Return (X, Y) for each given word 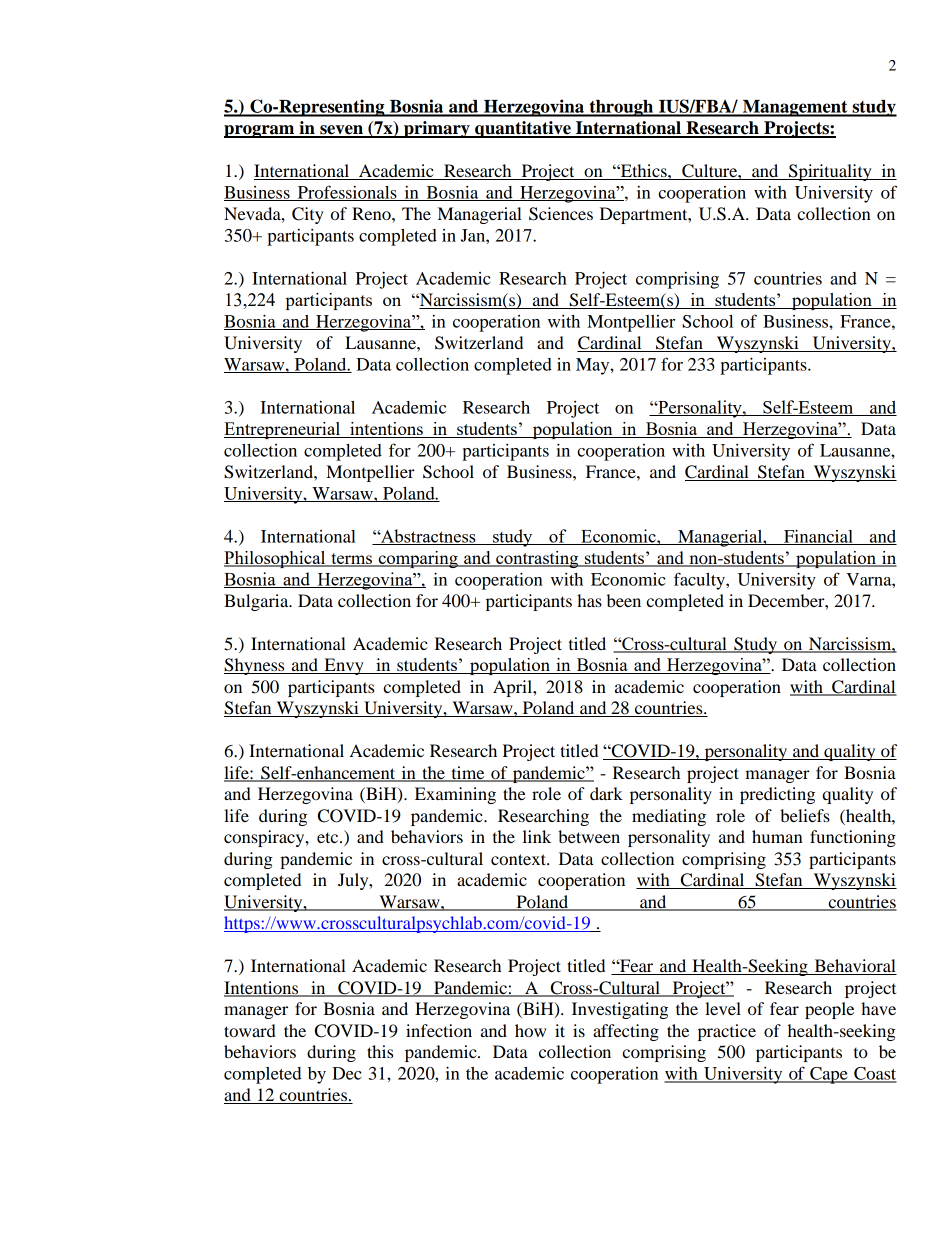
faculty (700, 581)
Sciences (561, 214)
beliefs (805, 815)
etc (329, 837)
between (589, 836)
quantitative (523, 129)
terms (352, 560)
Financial (818, 537)
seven (341, 131)
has (589, 600)
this (380, 1051)
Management (795, 108)
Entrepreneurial (283, 430)
